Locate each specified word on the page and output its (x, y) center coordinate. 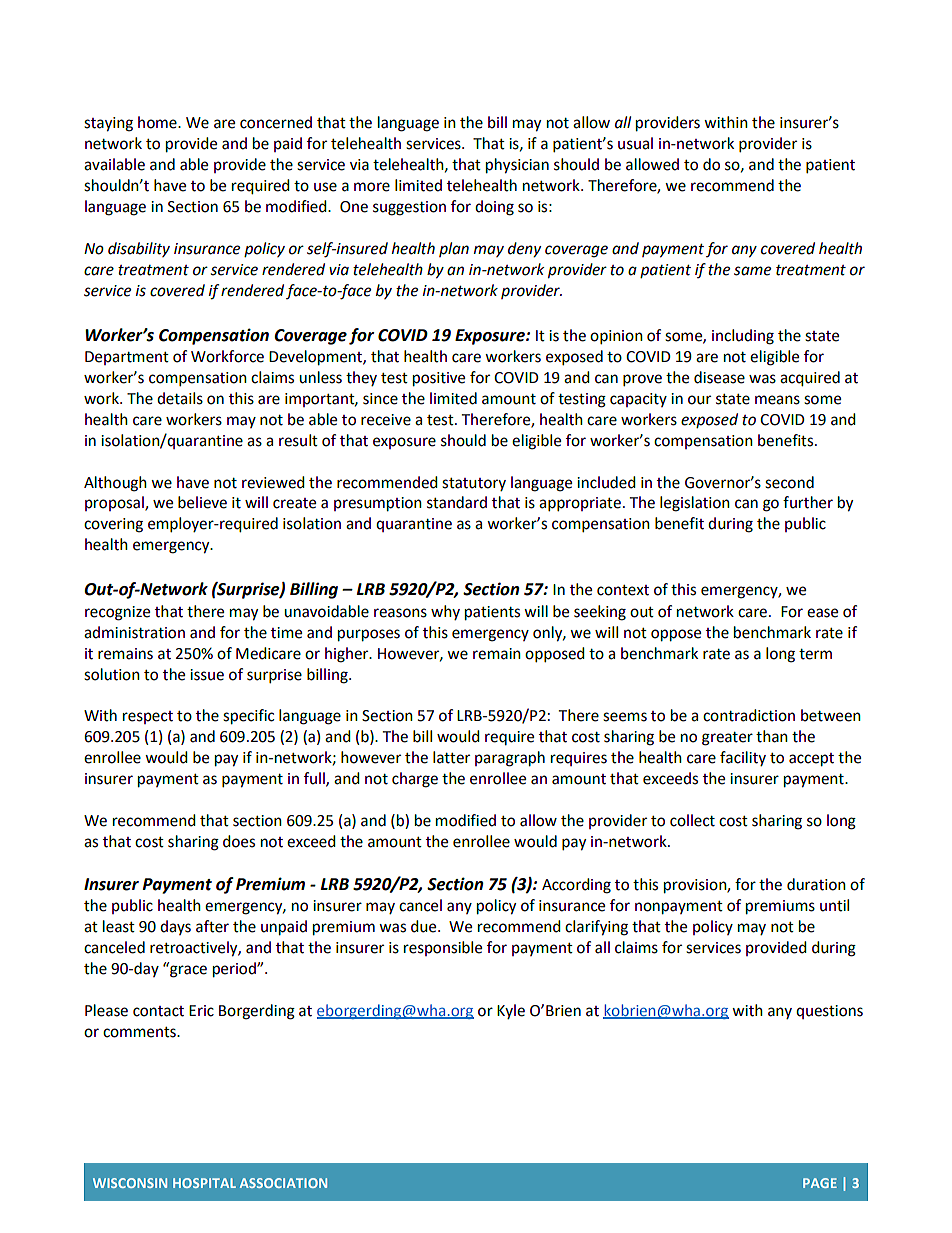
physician (517, 166)
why (445, 612)
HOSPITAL (204, 1183)
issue (207, 675)
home (158, 122)
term (815, 654)
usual (635, 143)
